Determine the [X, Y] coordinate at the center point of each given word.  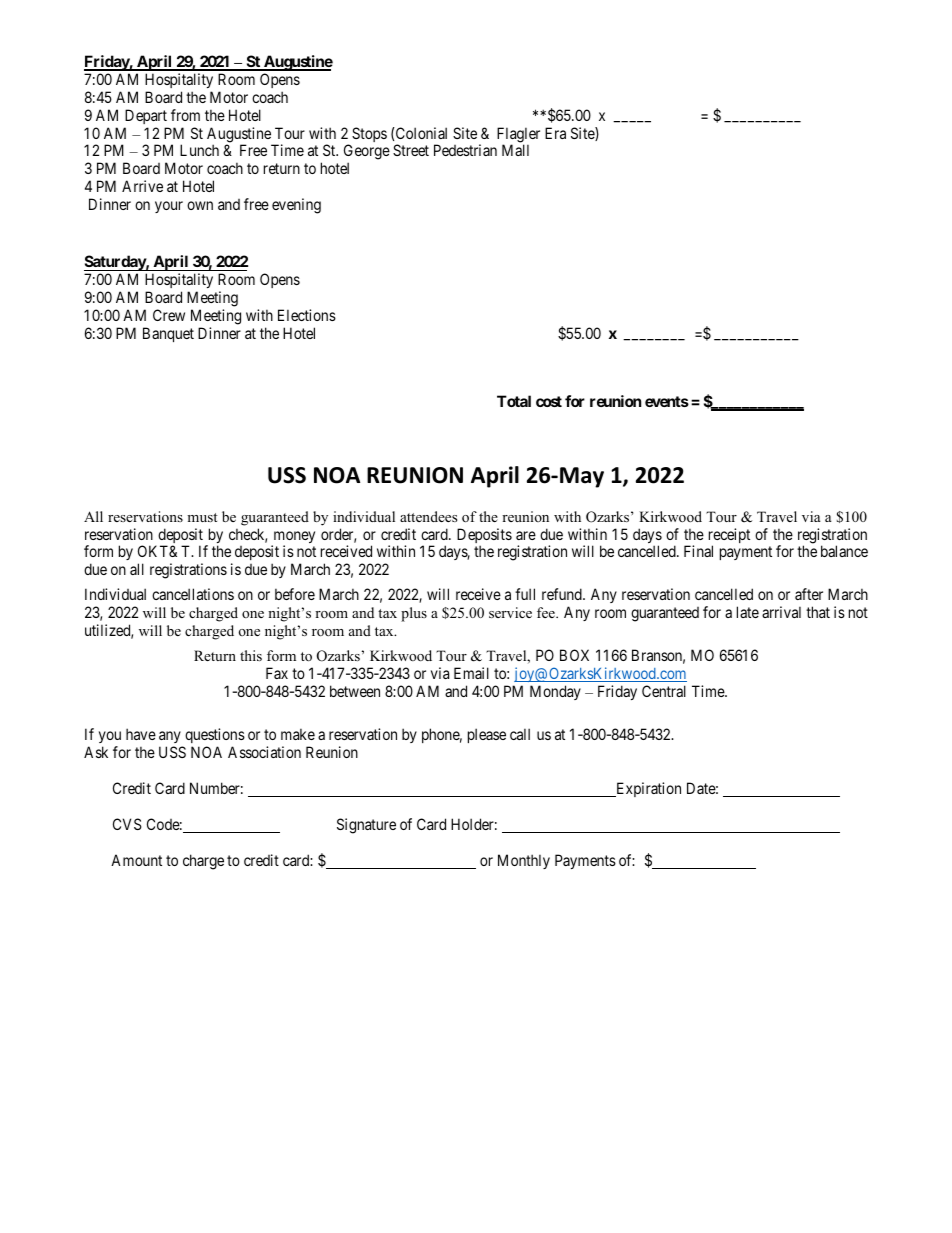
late [748, 612]
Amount [136, 860]
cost [549, 401]
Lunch [199, 150]
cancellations [193, 594]
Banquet [168, 334]
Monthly [524, 861]
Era [555, 133]
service [510, 612]
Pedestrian [465, 150]
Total [514, 401]
